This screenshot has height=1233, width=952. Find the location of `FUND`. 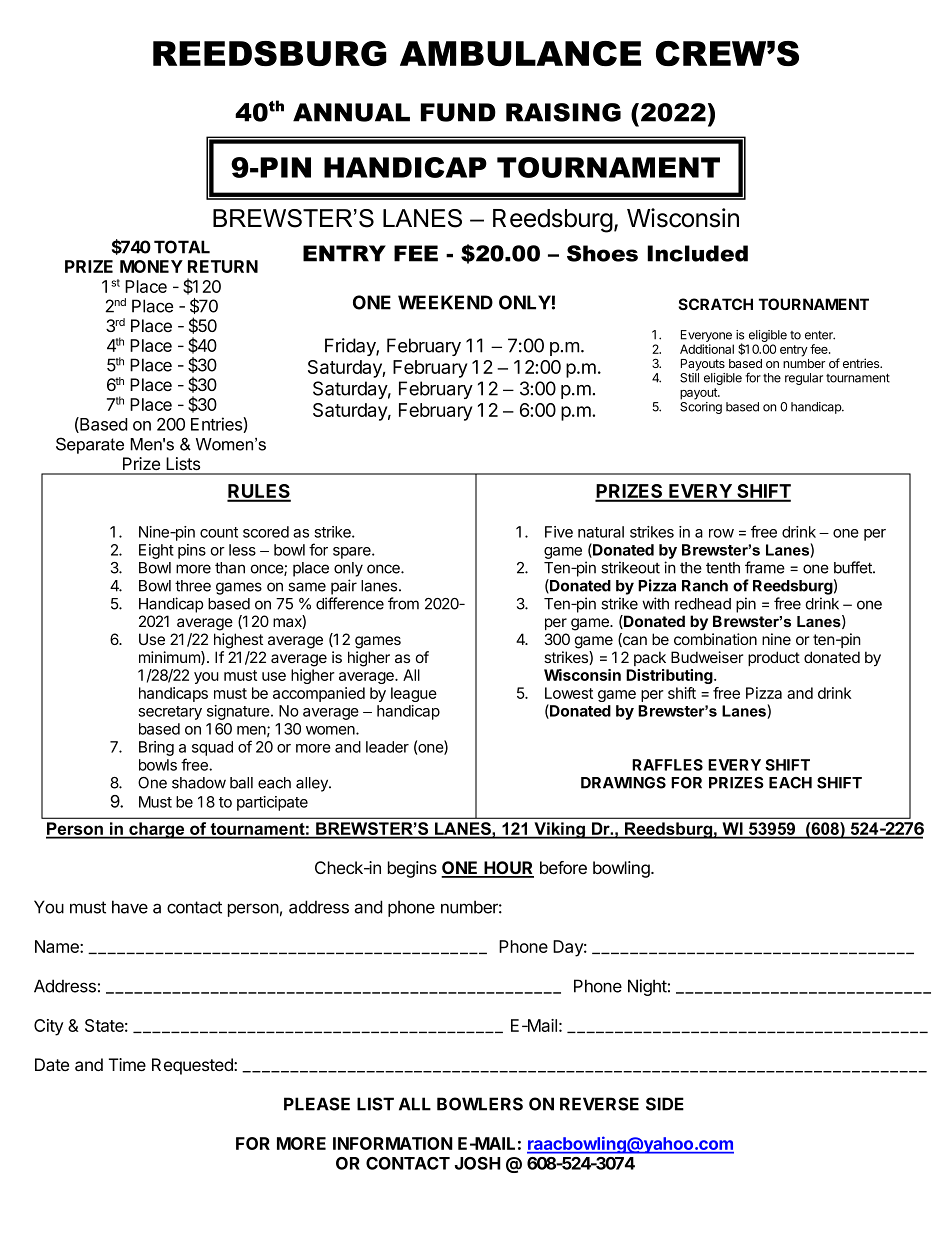

FUND is located at coordinates (458, 112).
